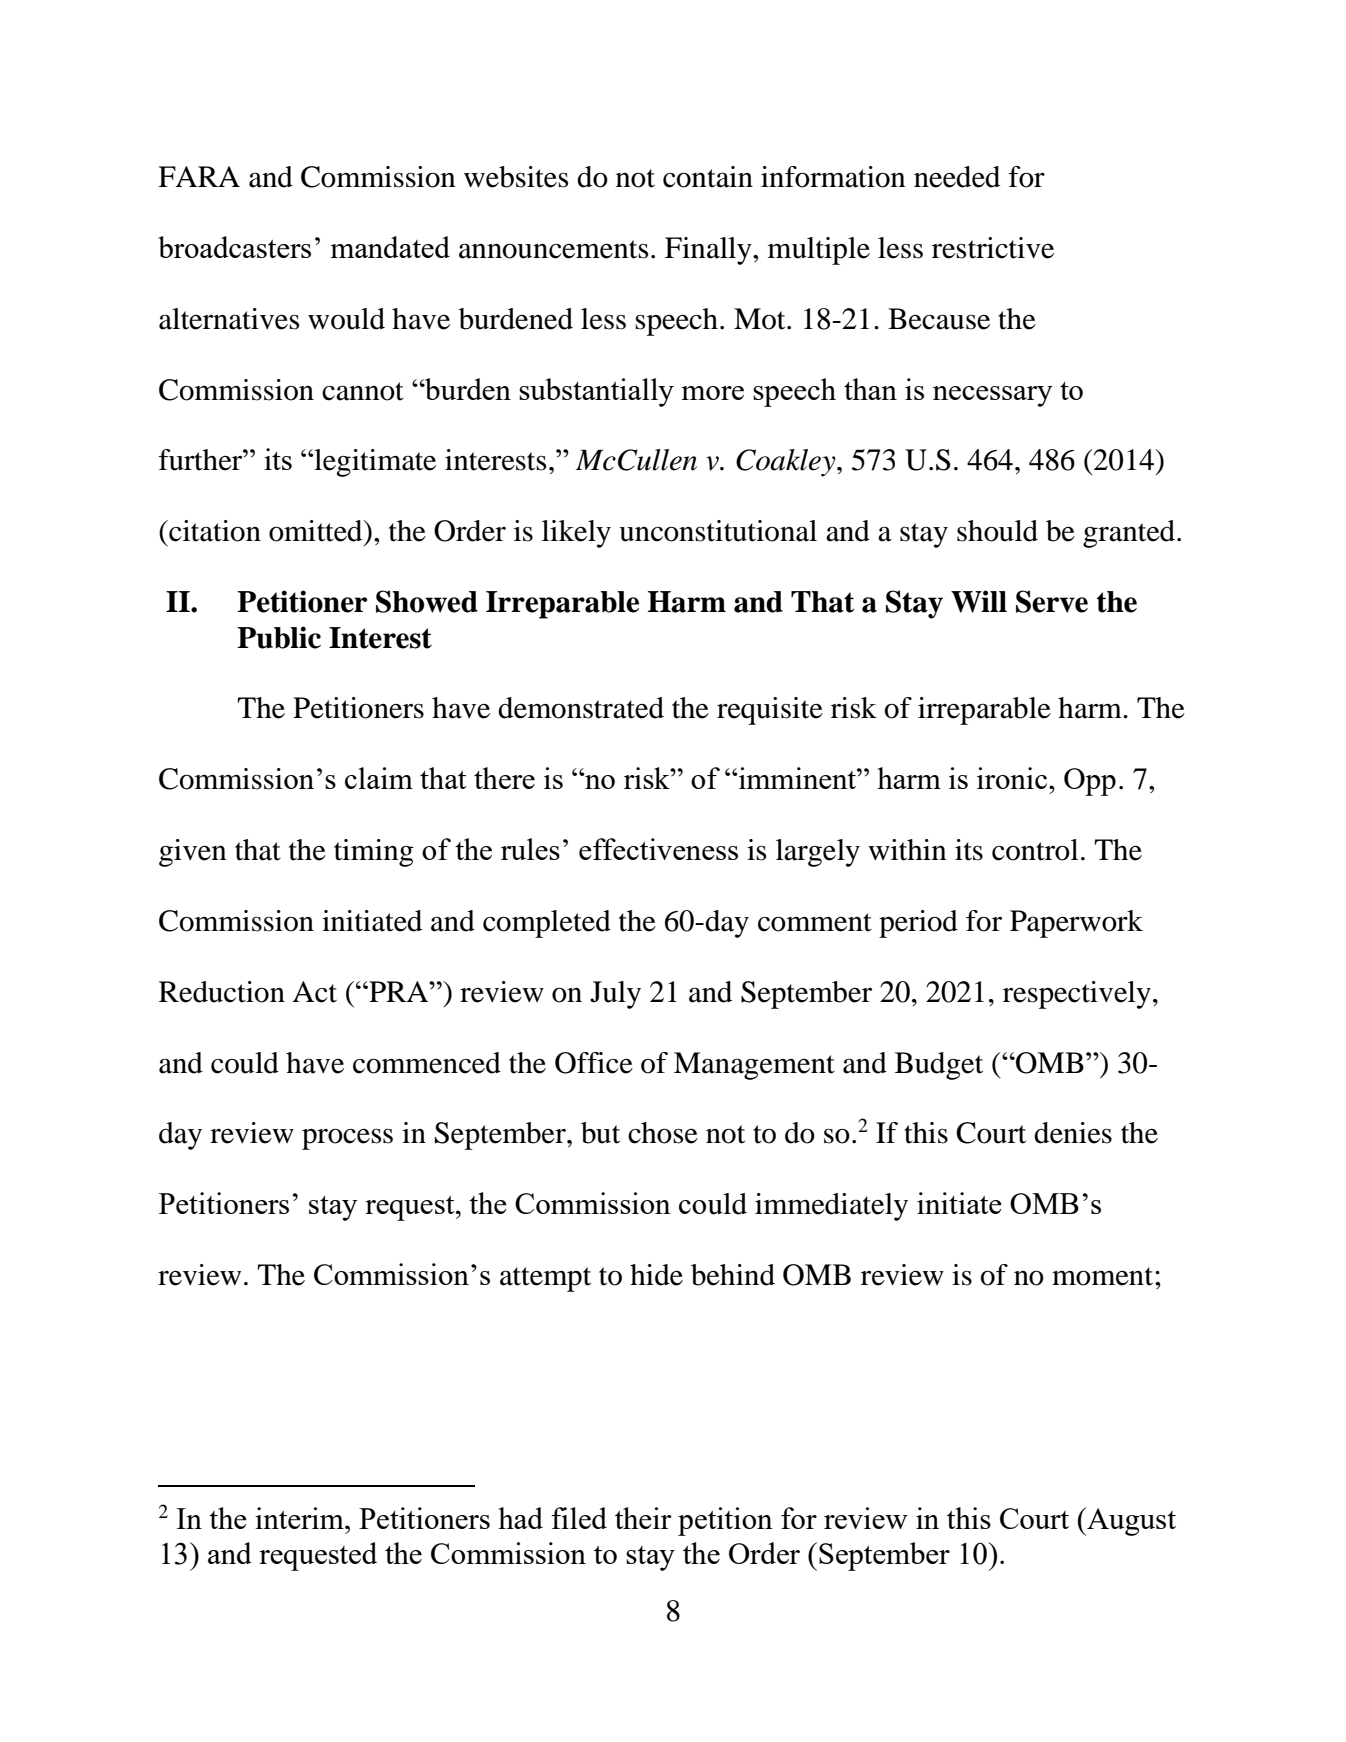 The width and height of the image is (1346, 1742). What do you see at coordinates (997, 531) in the image?
I see `should` at bounding box center [997, 531].
